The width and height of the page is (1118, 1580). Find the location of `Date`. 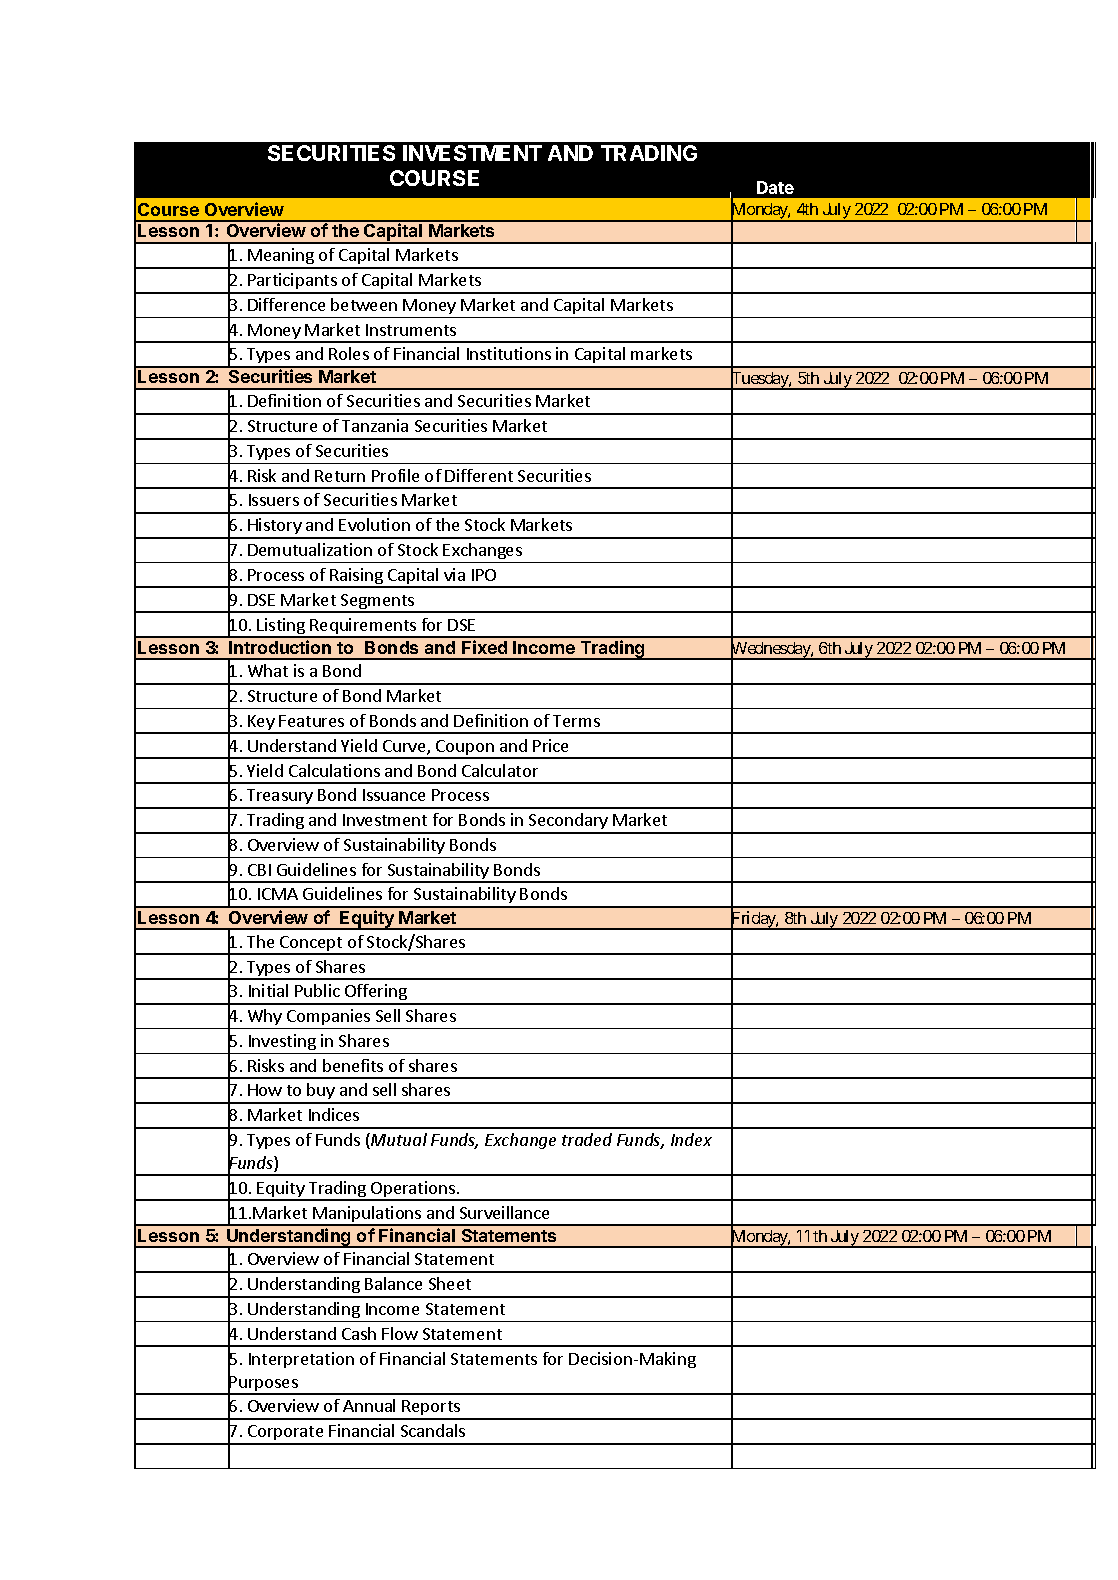

Date is located at coordinates (775, 187).
